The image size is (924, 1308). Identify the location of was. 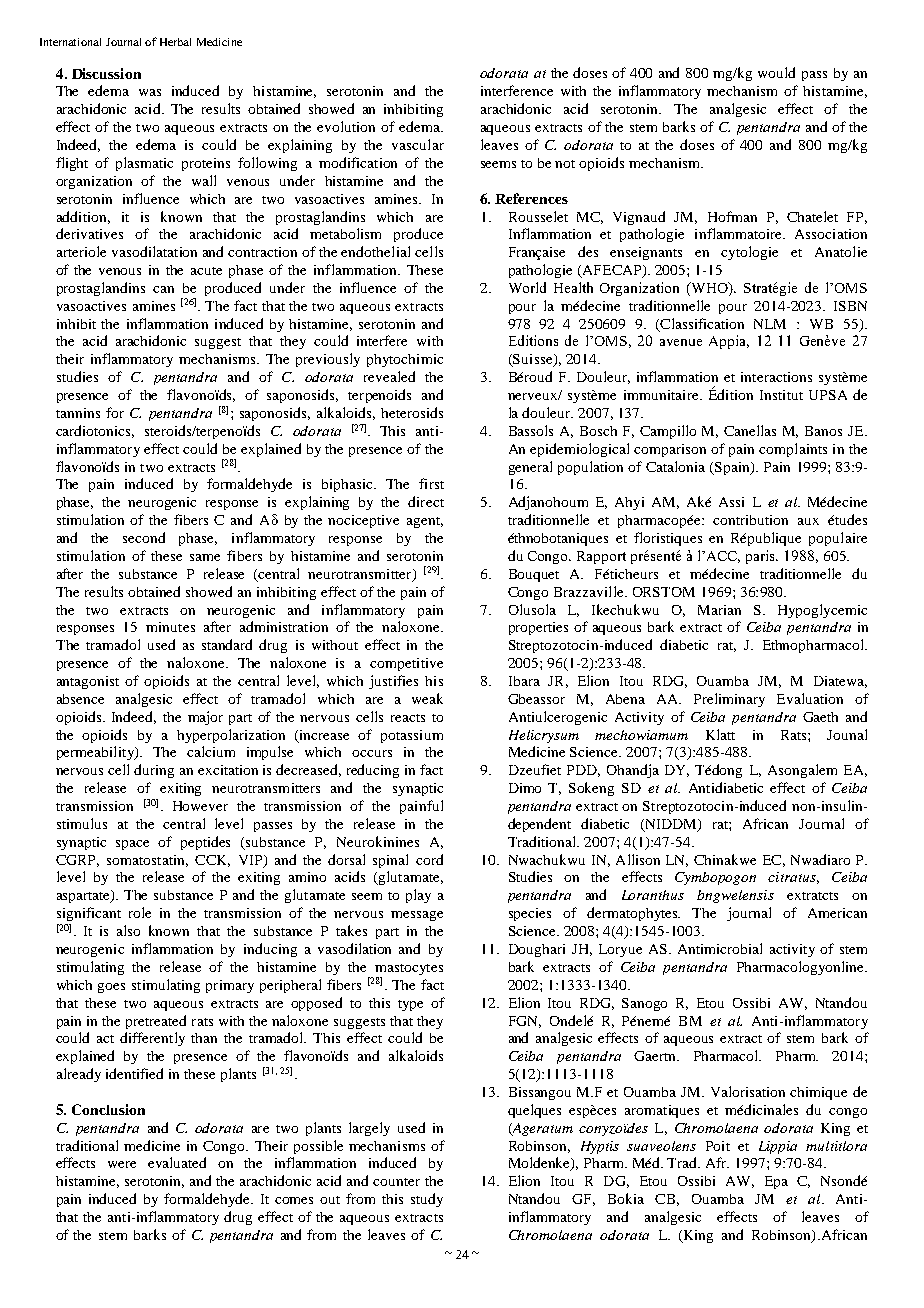
(150, 92).
